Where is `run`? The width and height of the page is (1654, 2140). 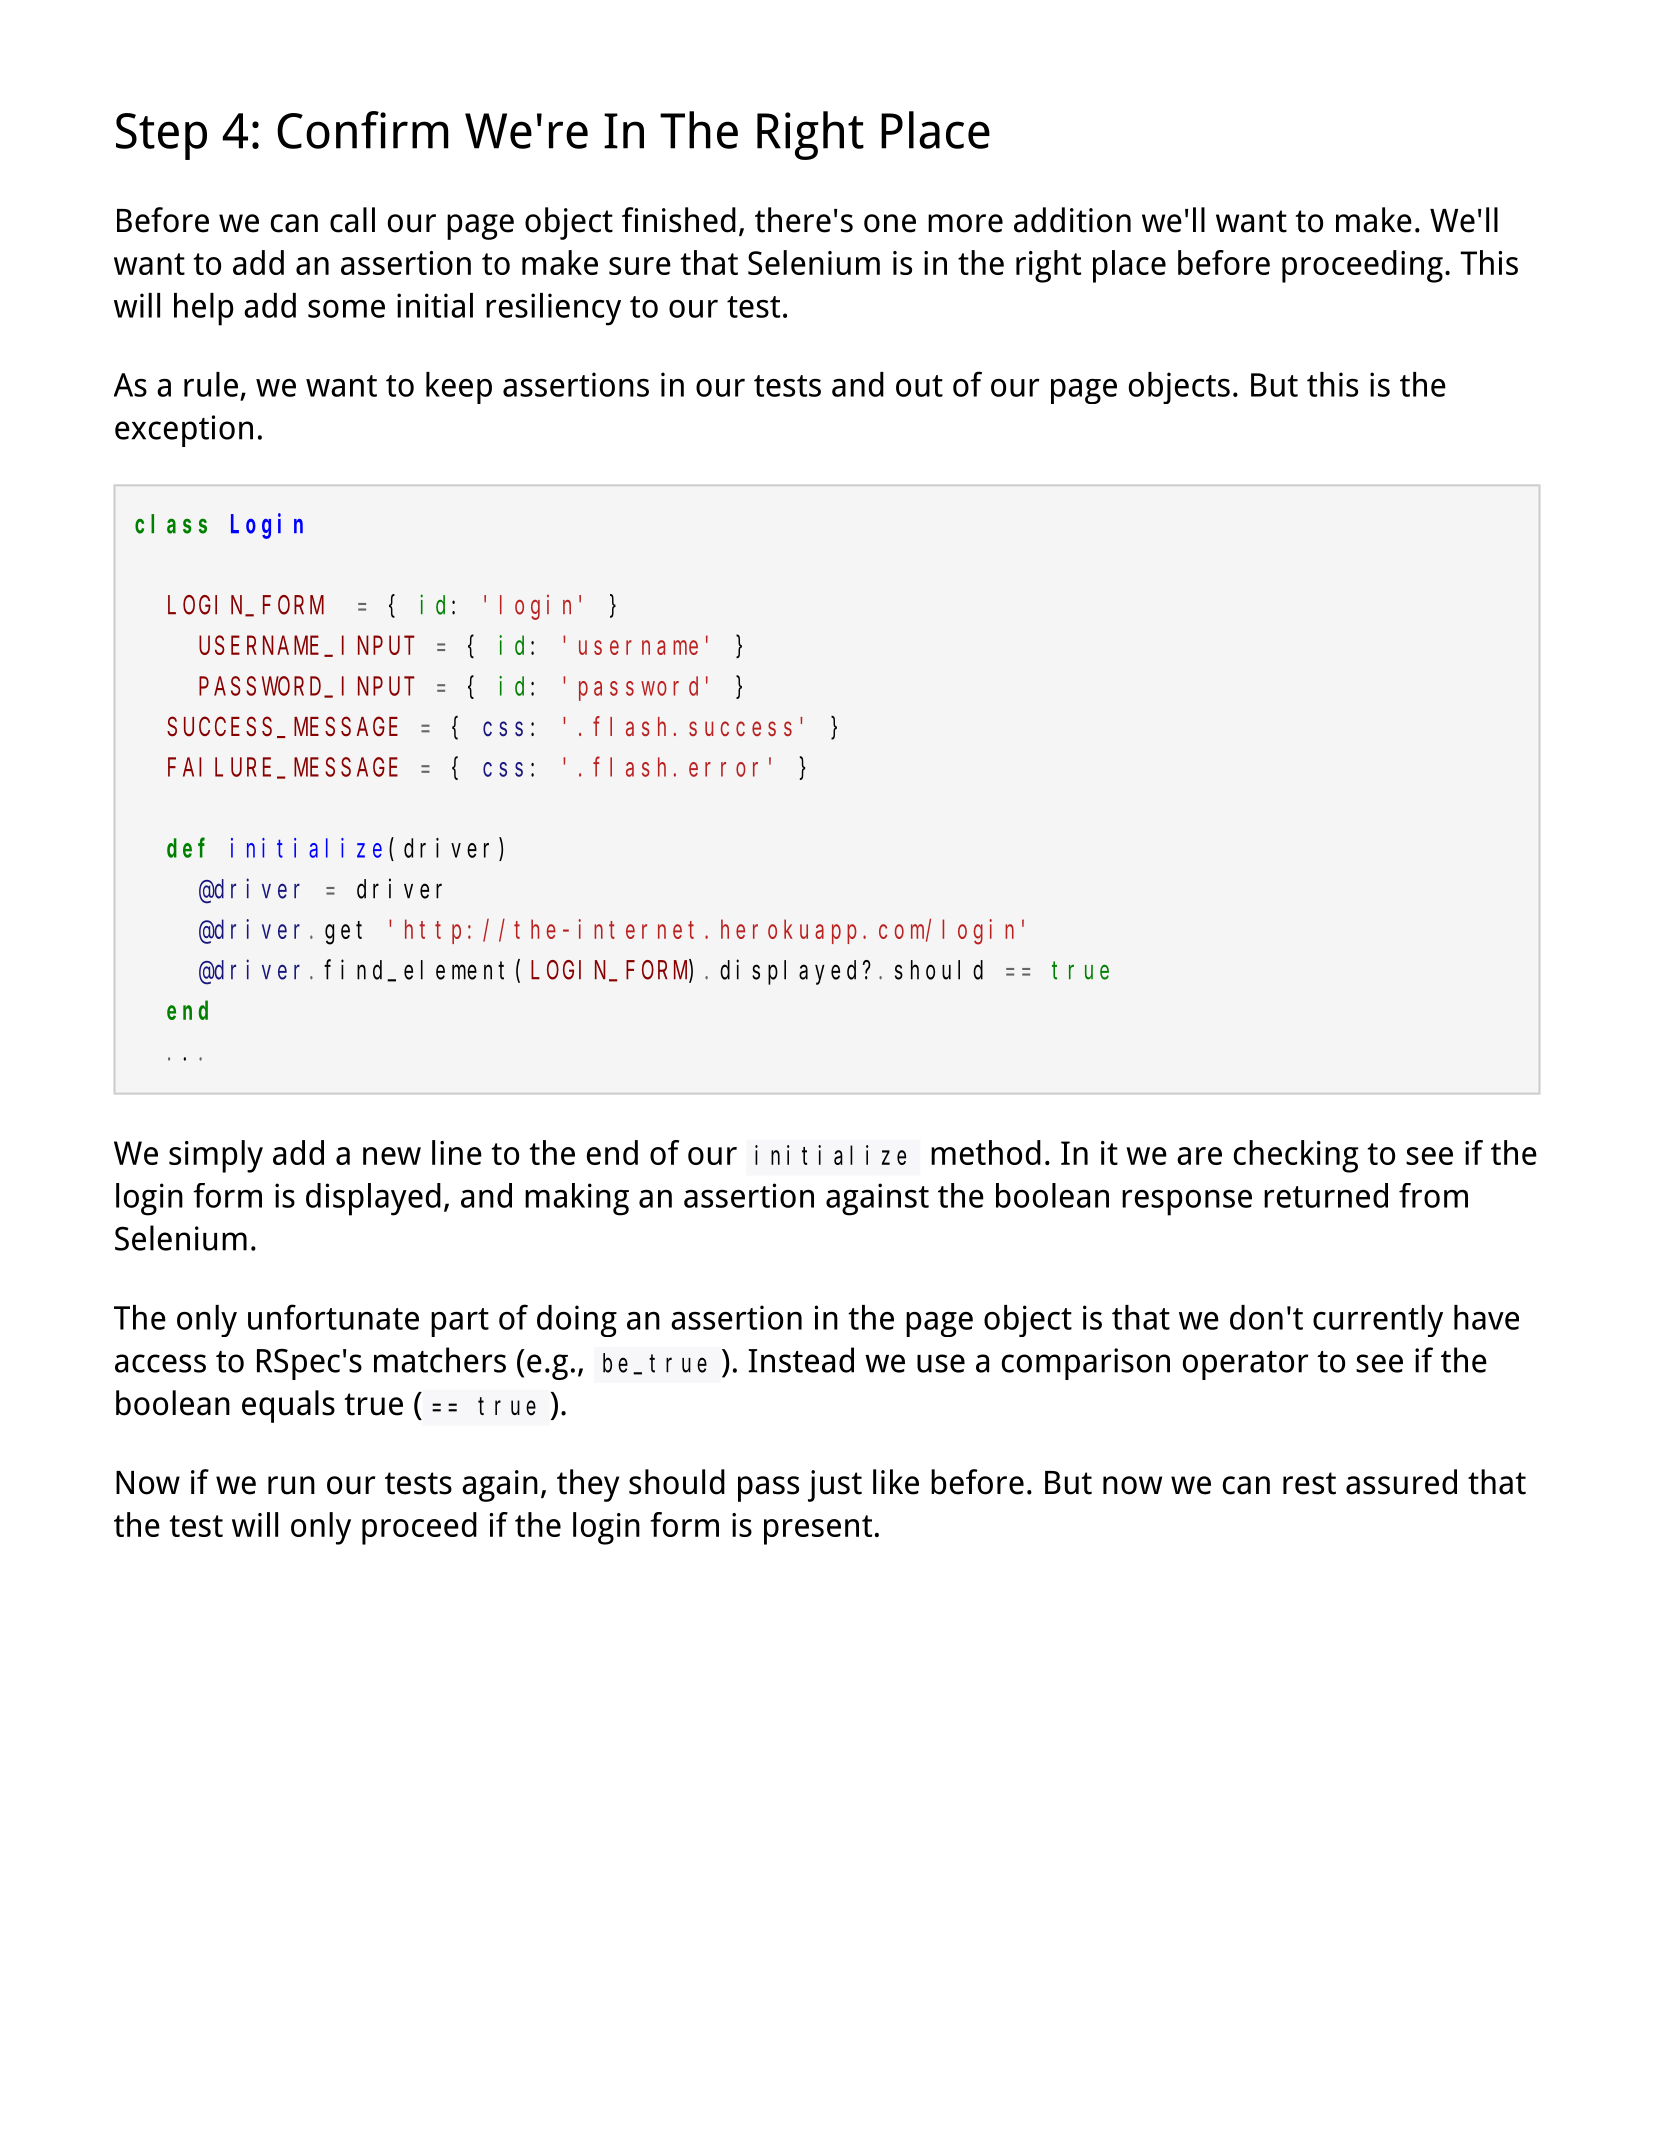
run is located at coordinates (291, 1485).
